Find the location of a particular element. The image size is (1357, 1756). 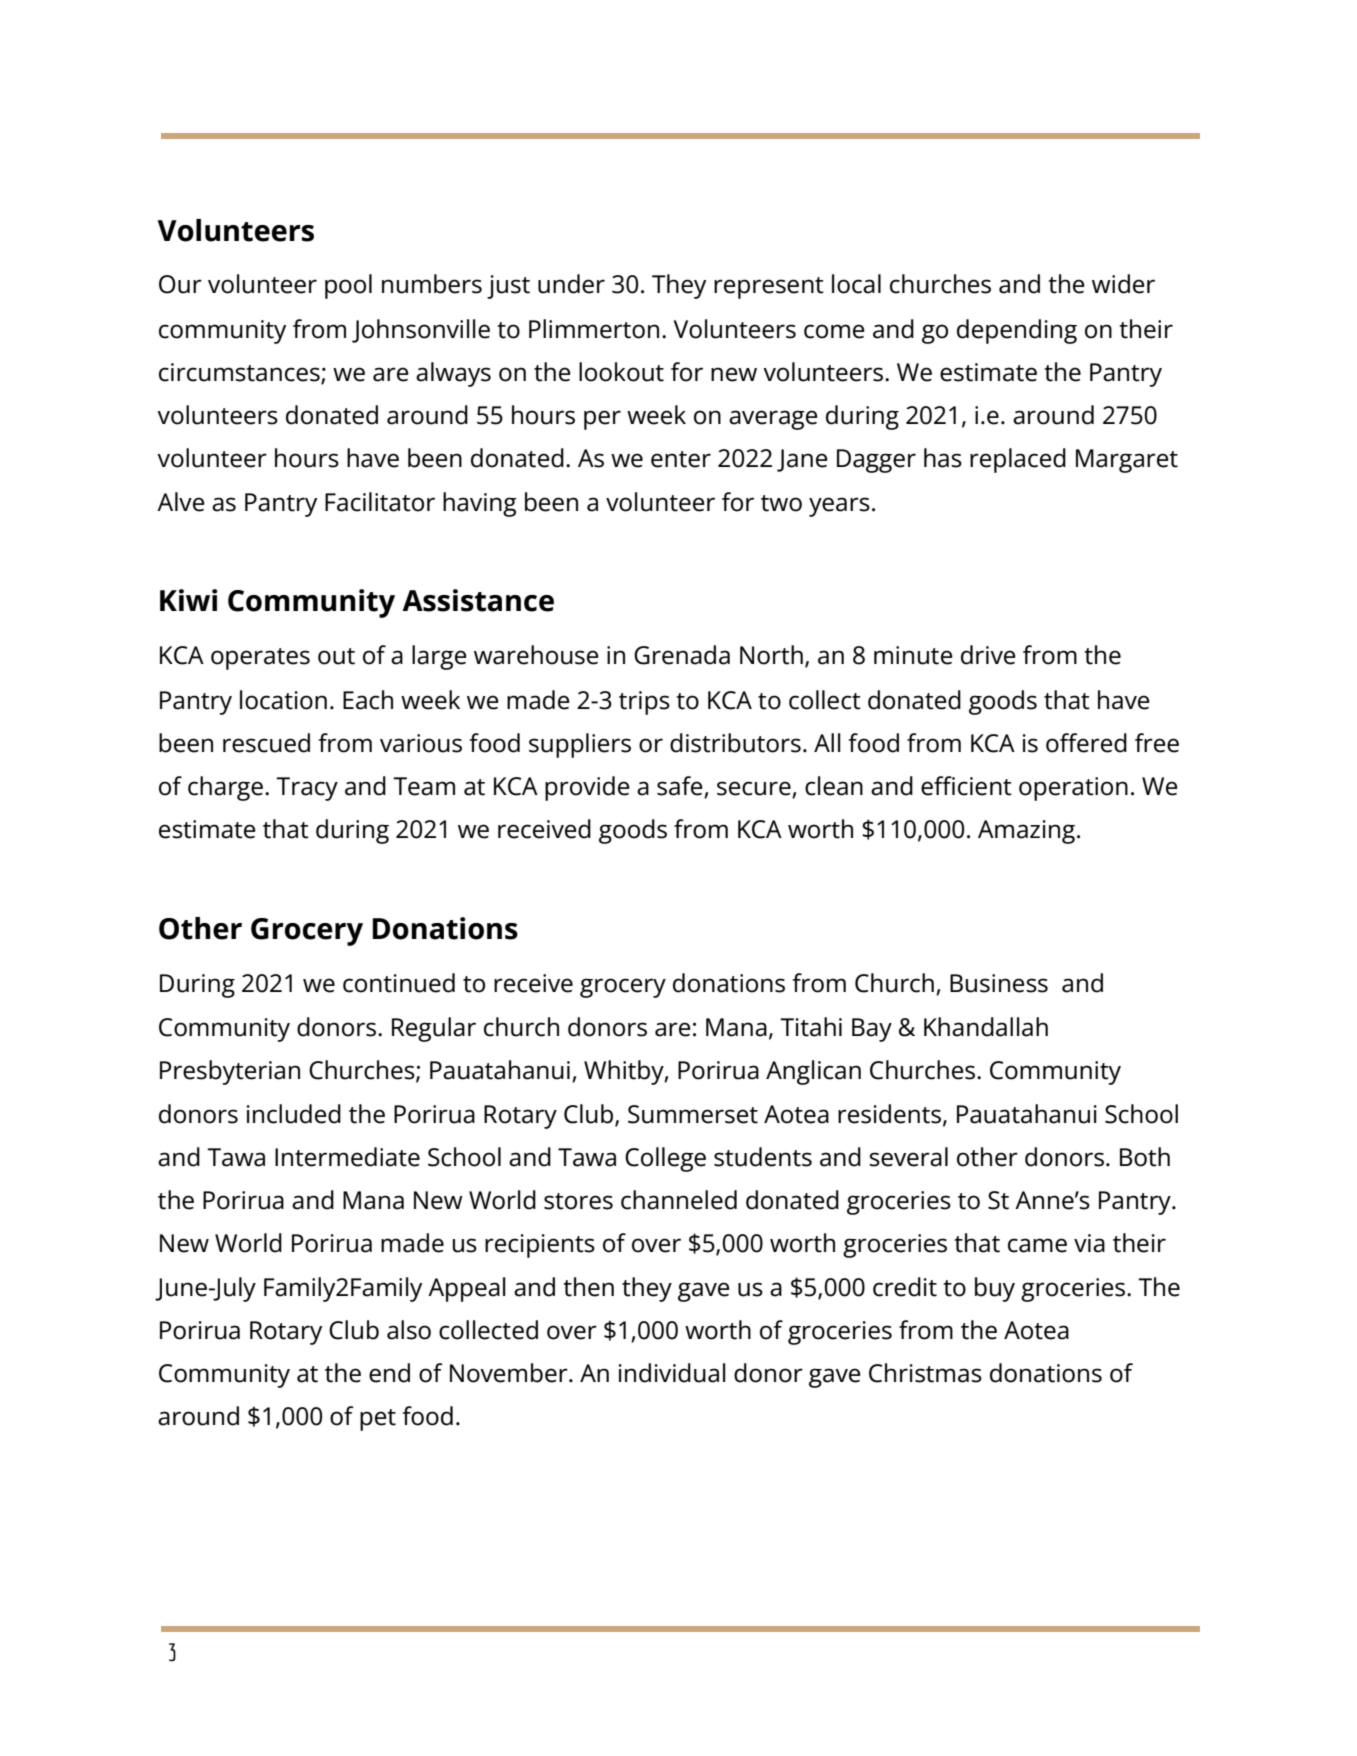

Summerset is located at coordinates (693, 1114).
